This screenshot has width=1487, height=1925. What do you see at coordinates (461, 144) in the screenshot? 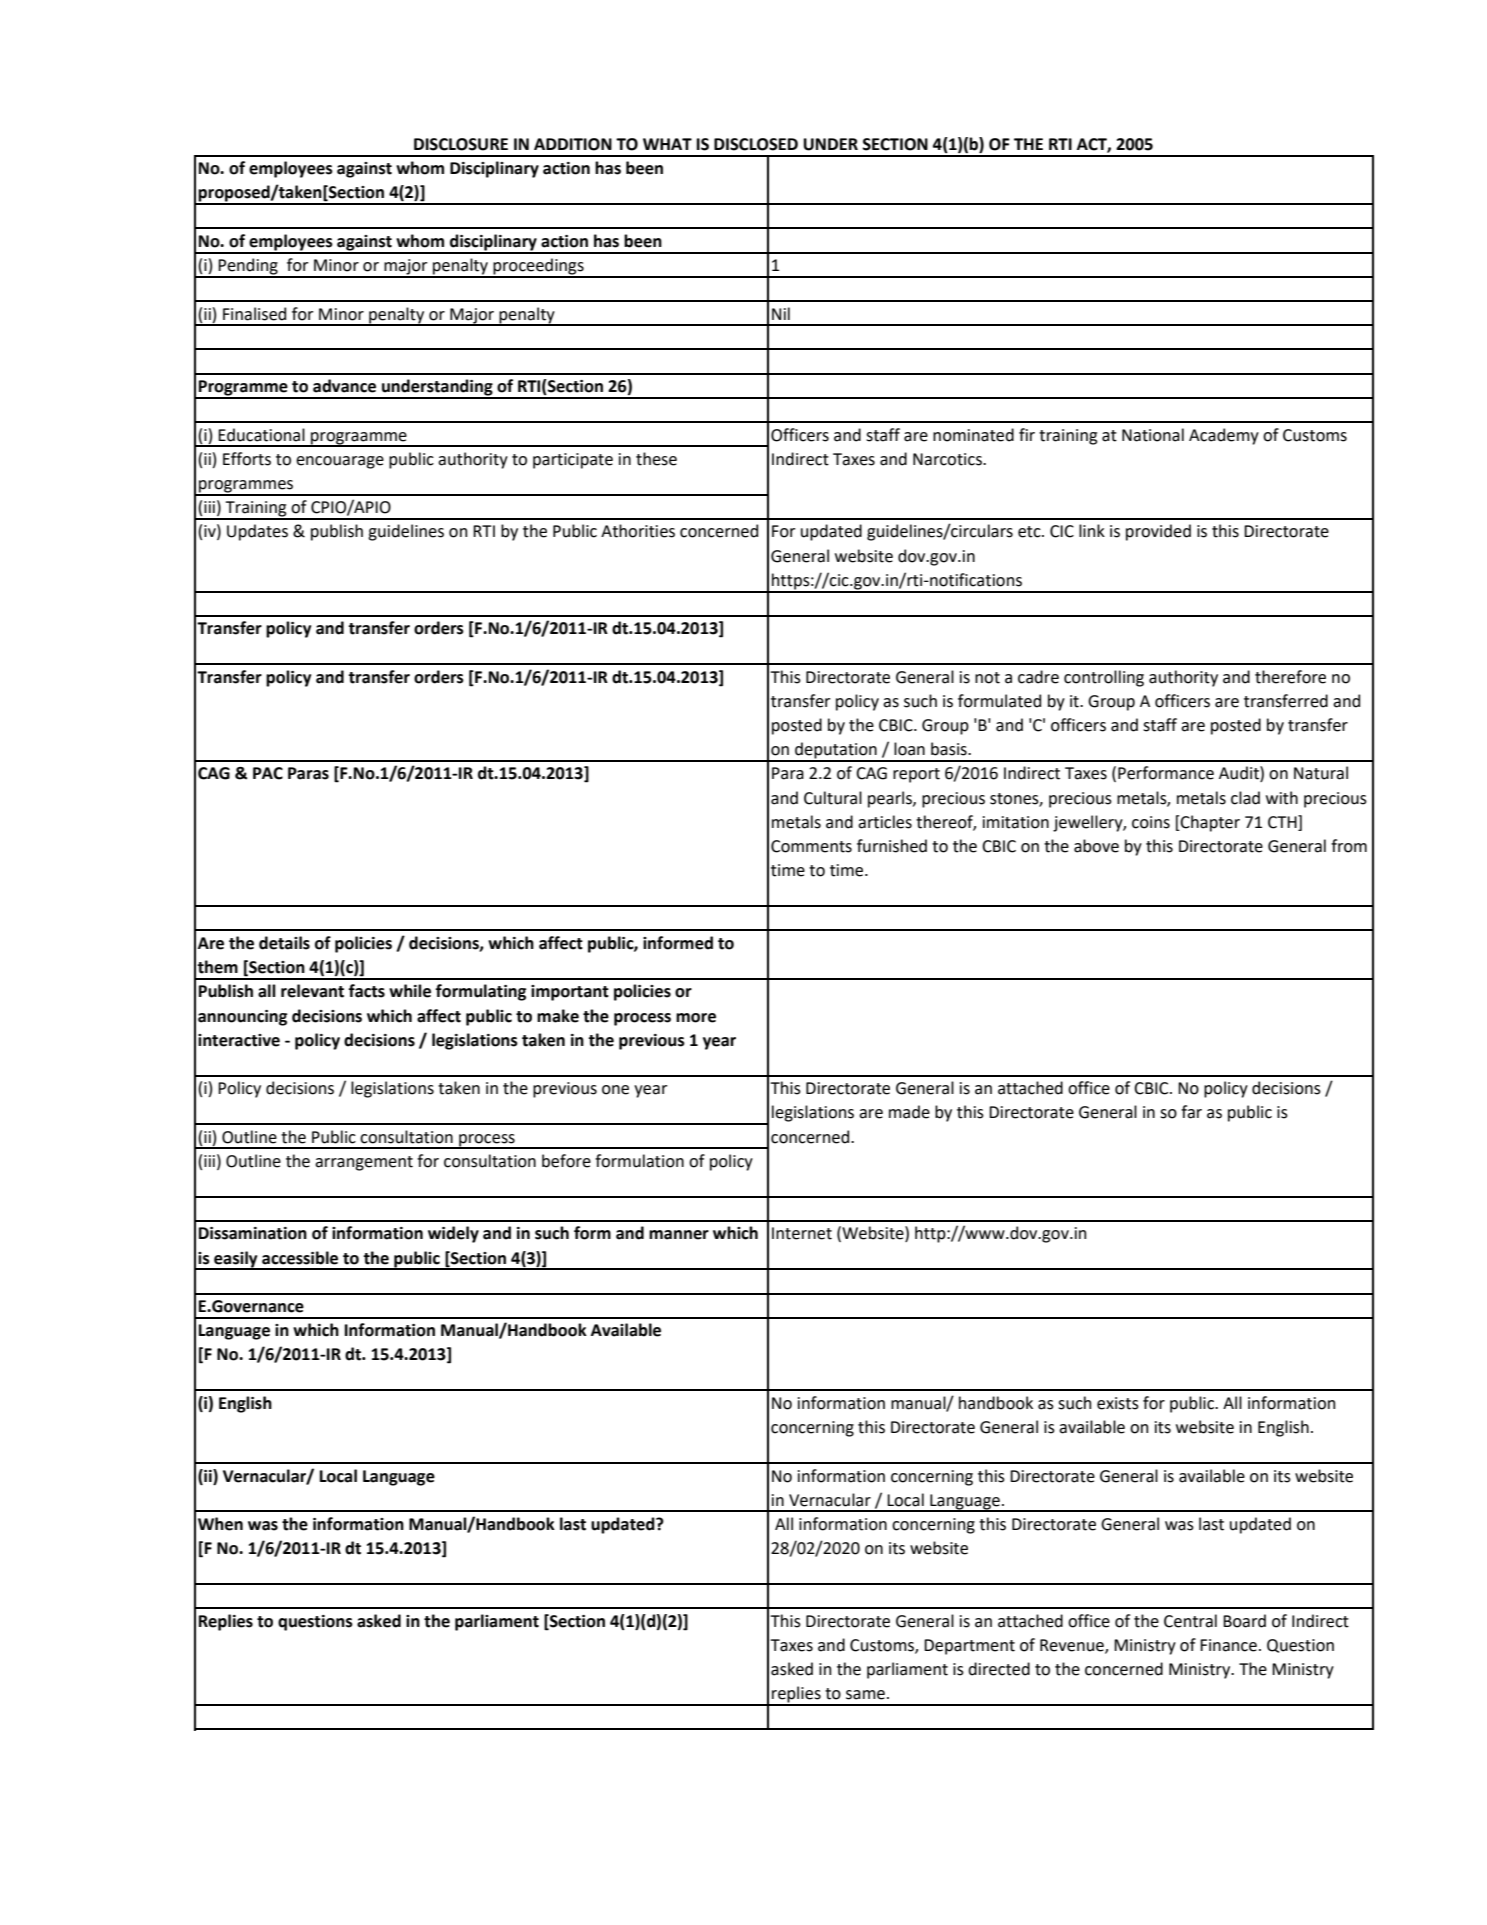
I see `DISCLOSURE` at bounding box center [461, 144].
